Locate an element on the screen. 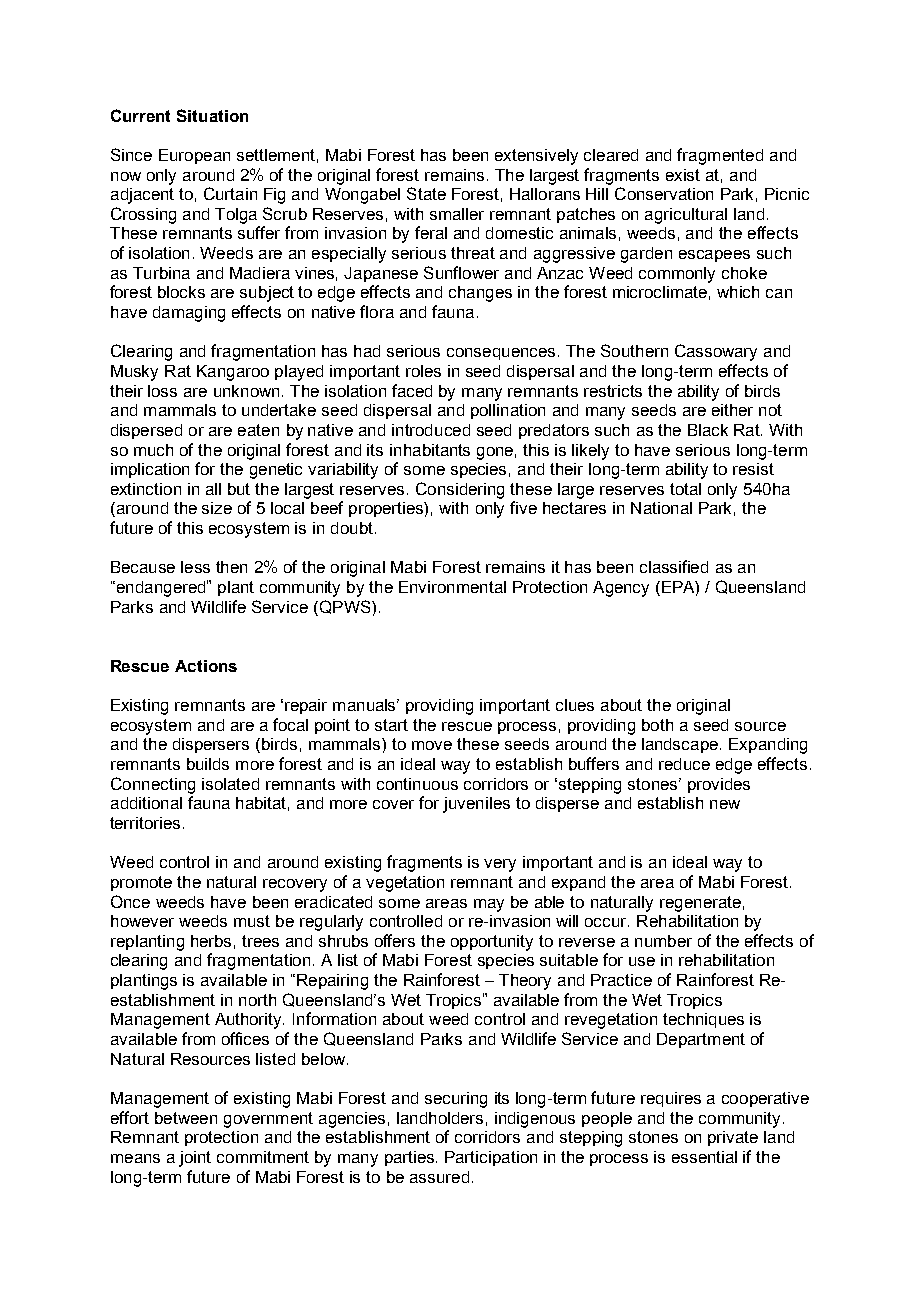 The width and height of the screenshot is (924, 1308). European is located at coordinates (194, 156).
